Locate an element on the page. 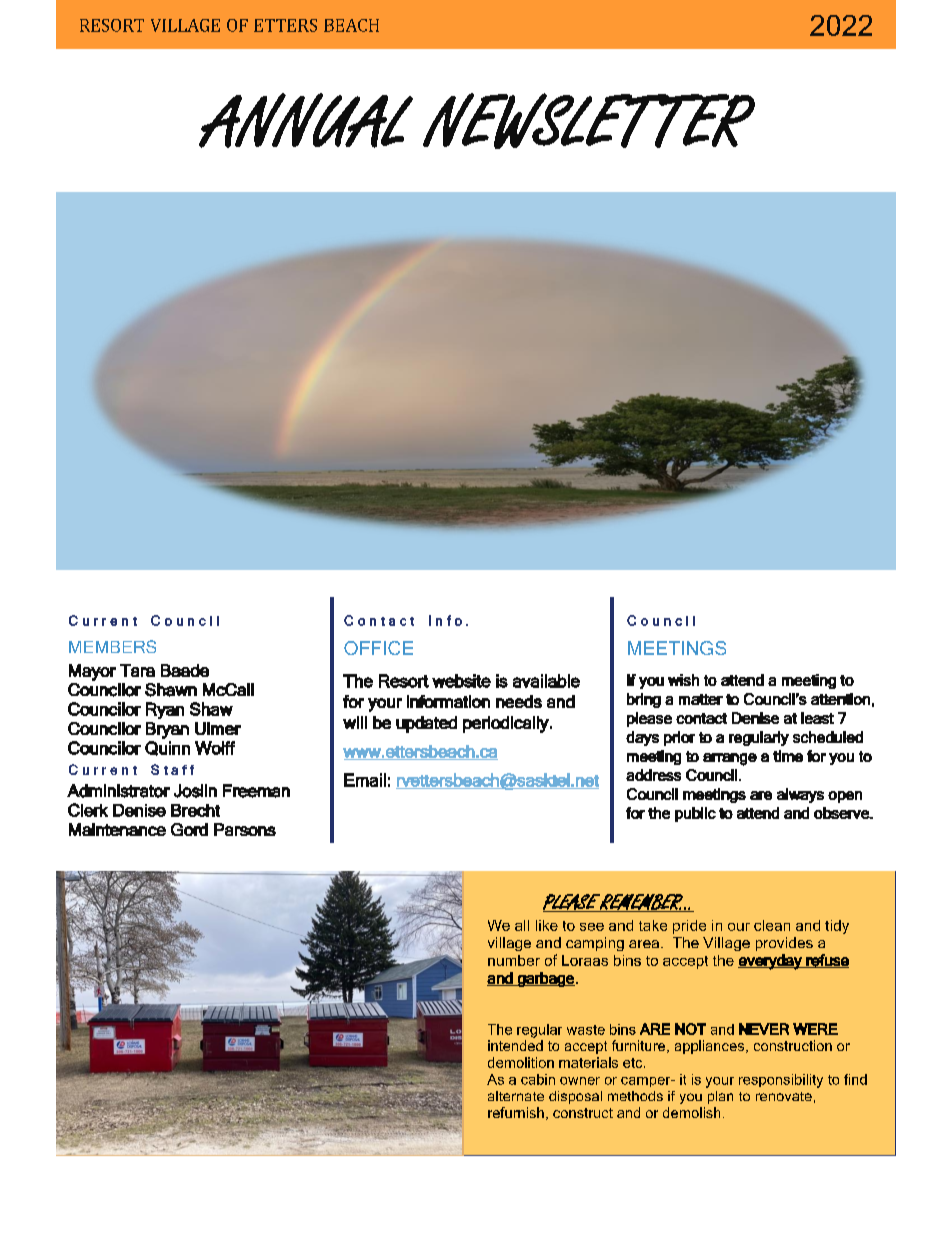  MEMBERS is located at coordinates (112, 646).
